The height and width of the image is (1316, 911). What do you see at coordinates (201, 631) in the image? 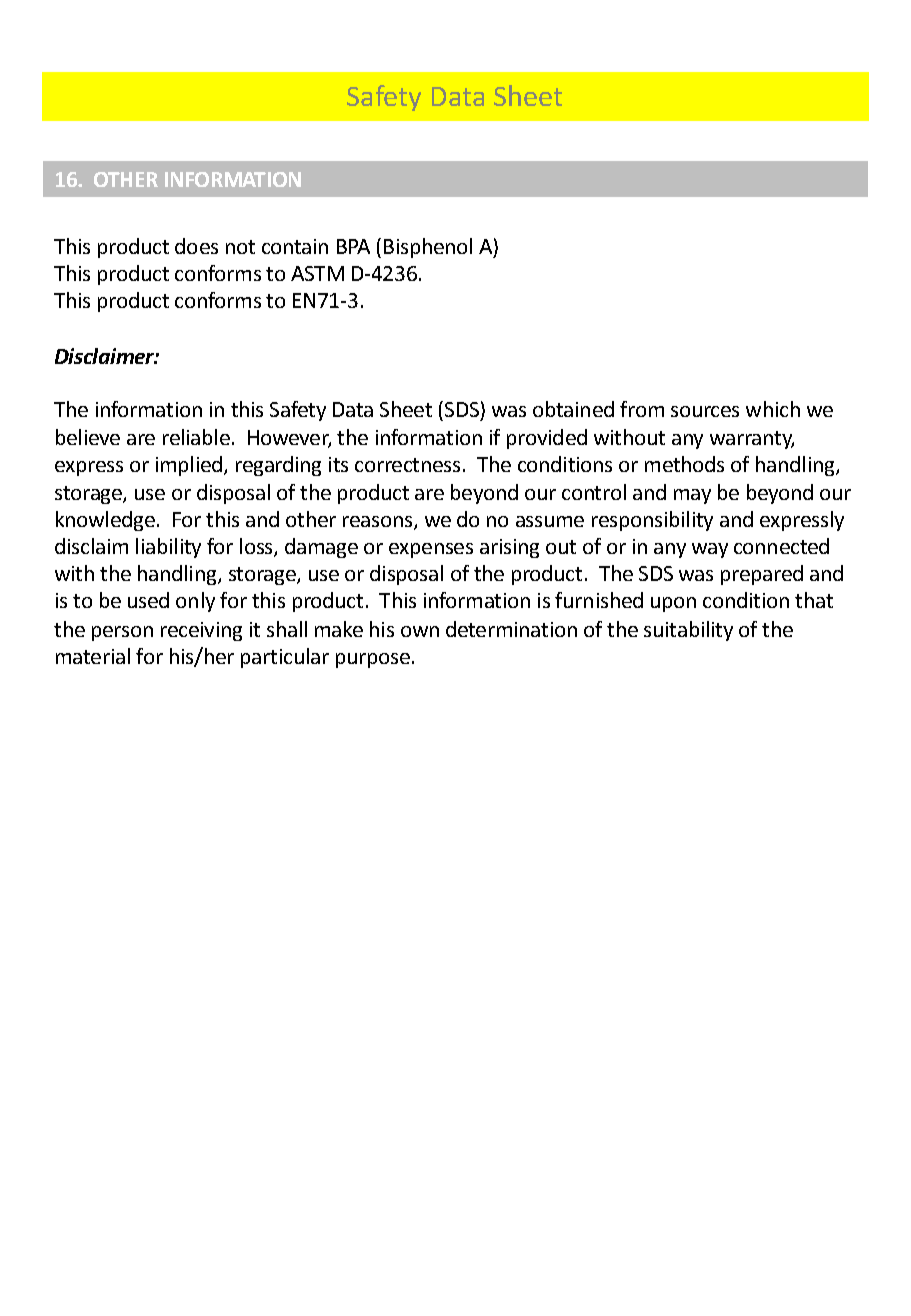
I see `receiving` at bounding box center [201, 631].
